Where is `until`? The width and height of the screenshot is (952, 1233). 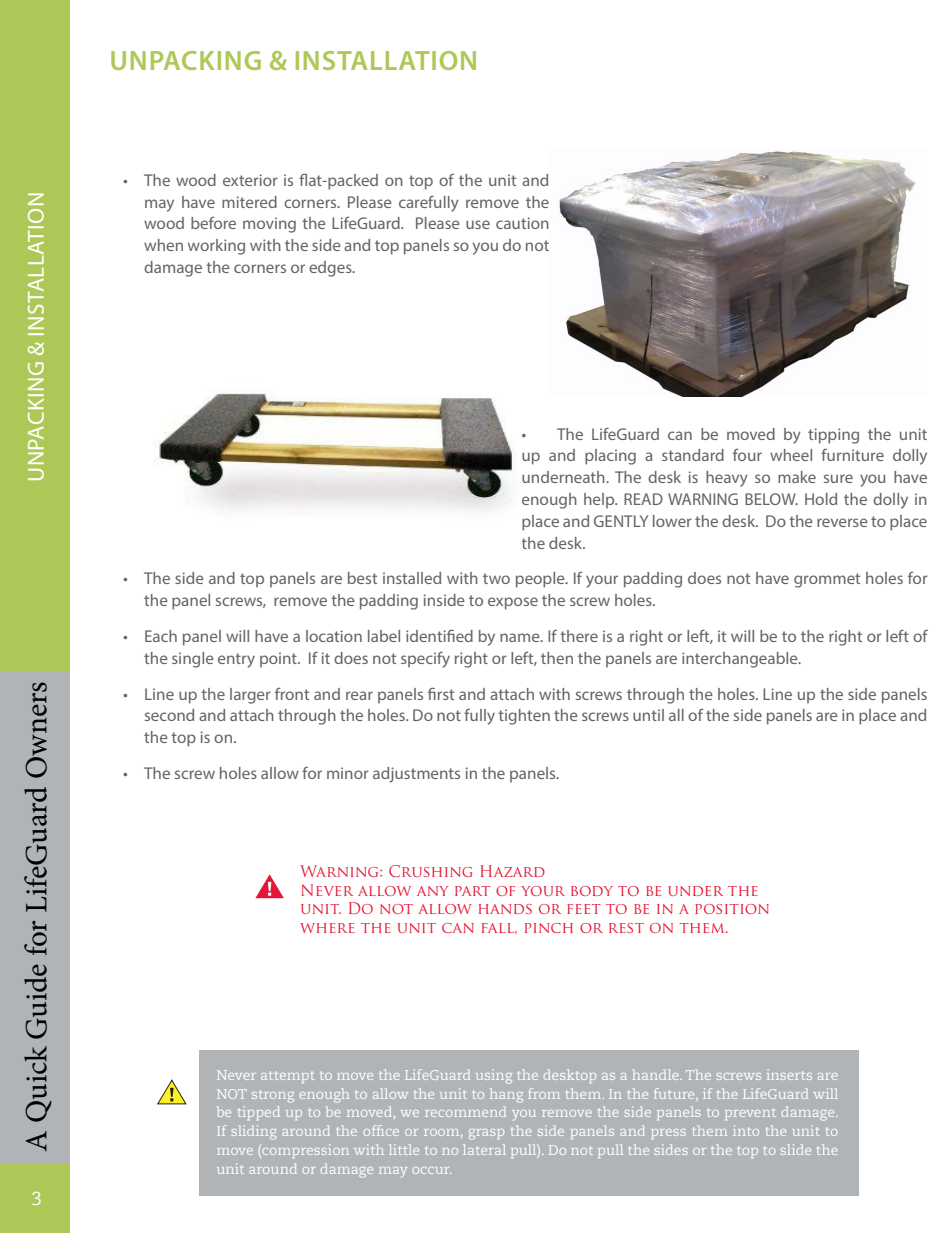 until is located at coordinates (648, 715).
